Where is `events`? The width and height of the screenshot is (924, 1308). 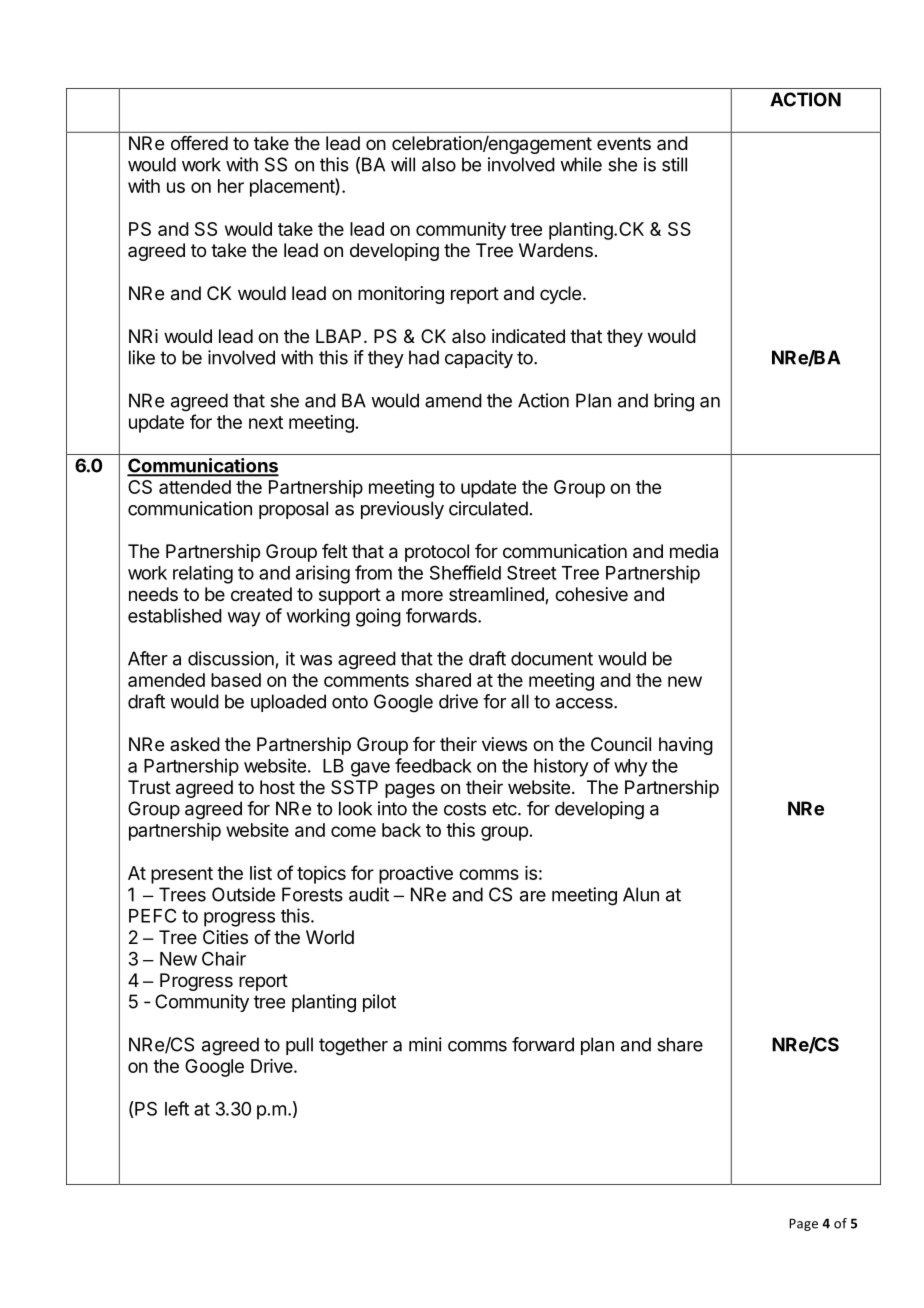 events is located at coordinates (624, 143).
